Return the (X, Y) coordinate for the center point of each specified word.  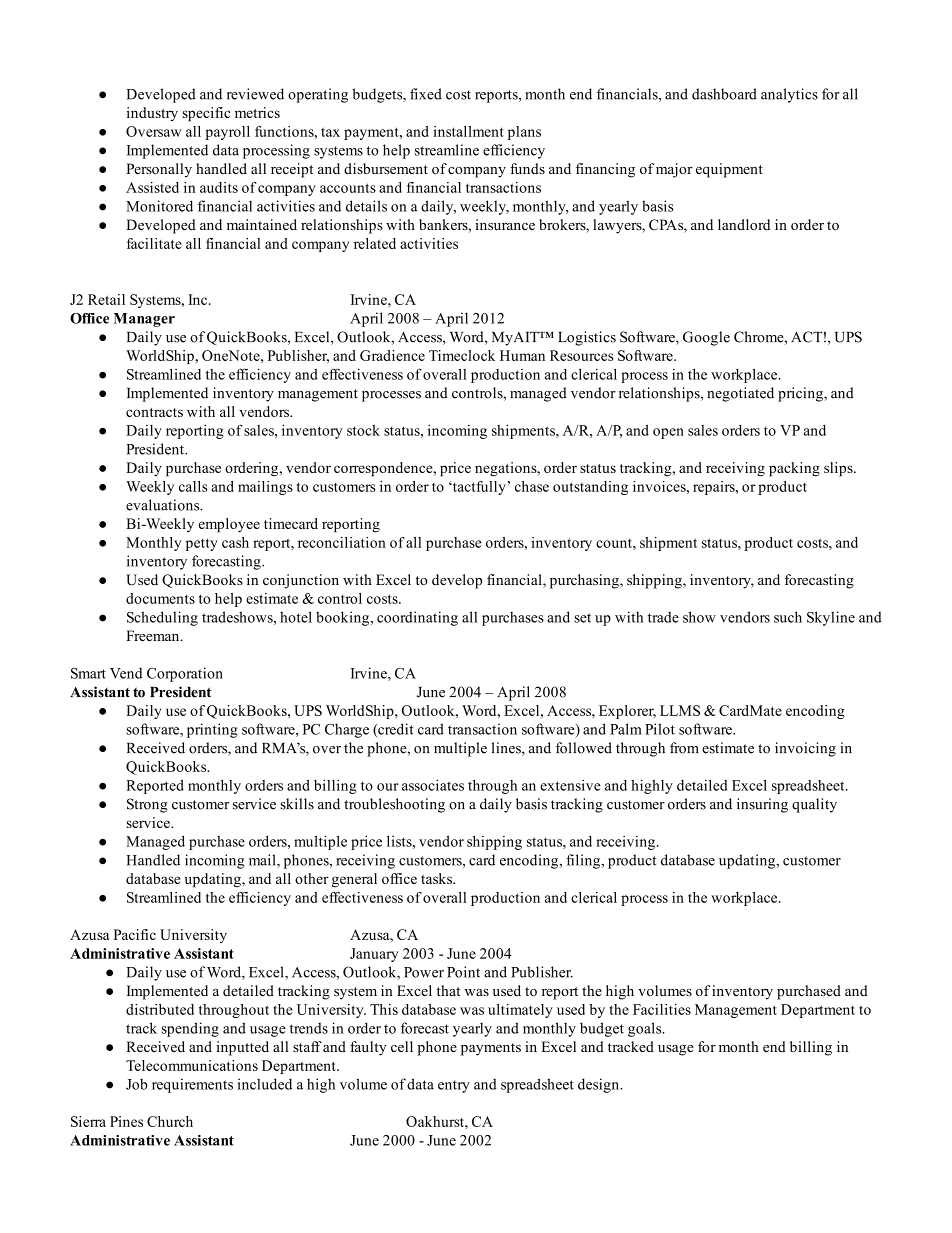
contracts (154, 412)
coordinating (417, 618)
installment (468, 131)
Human (522, 355)
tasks (438, 878)
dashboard (724, 94)
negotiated (740, 394)
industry (152, 114)
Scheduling (162, 618)
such (788, 617)
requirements (192, 1085)
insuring (762, 805)
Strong (147, 805)
